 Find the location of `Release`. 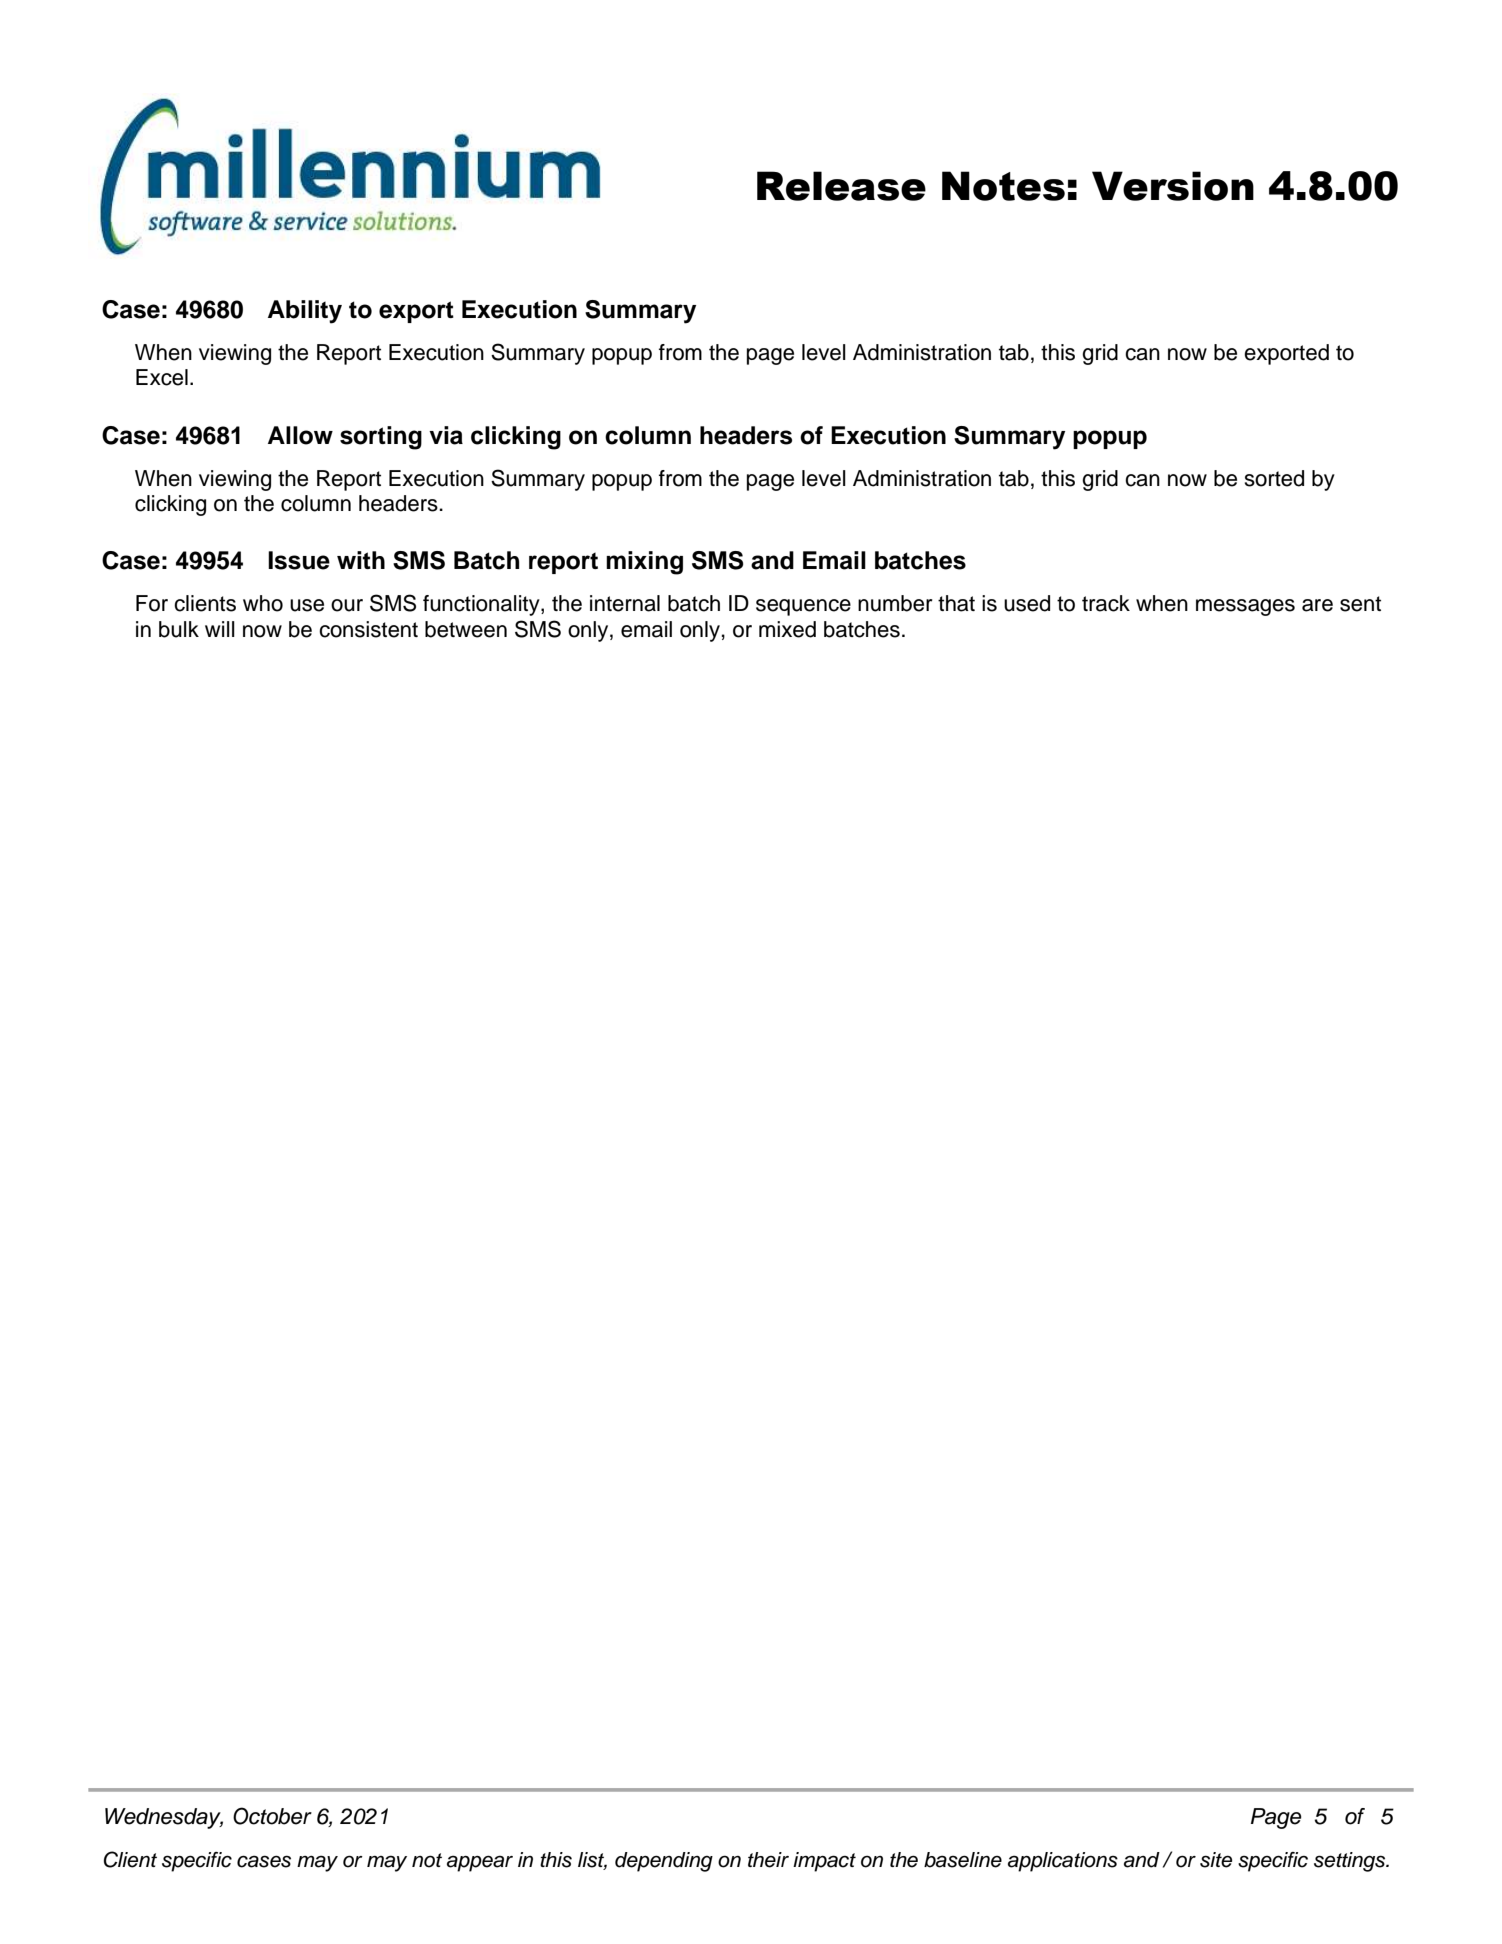

Release is located at coordinates (841, 186).
